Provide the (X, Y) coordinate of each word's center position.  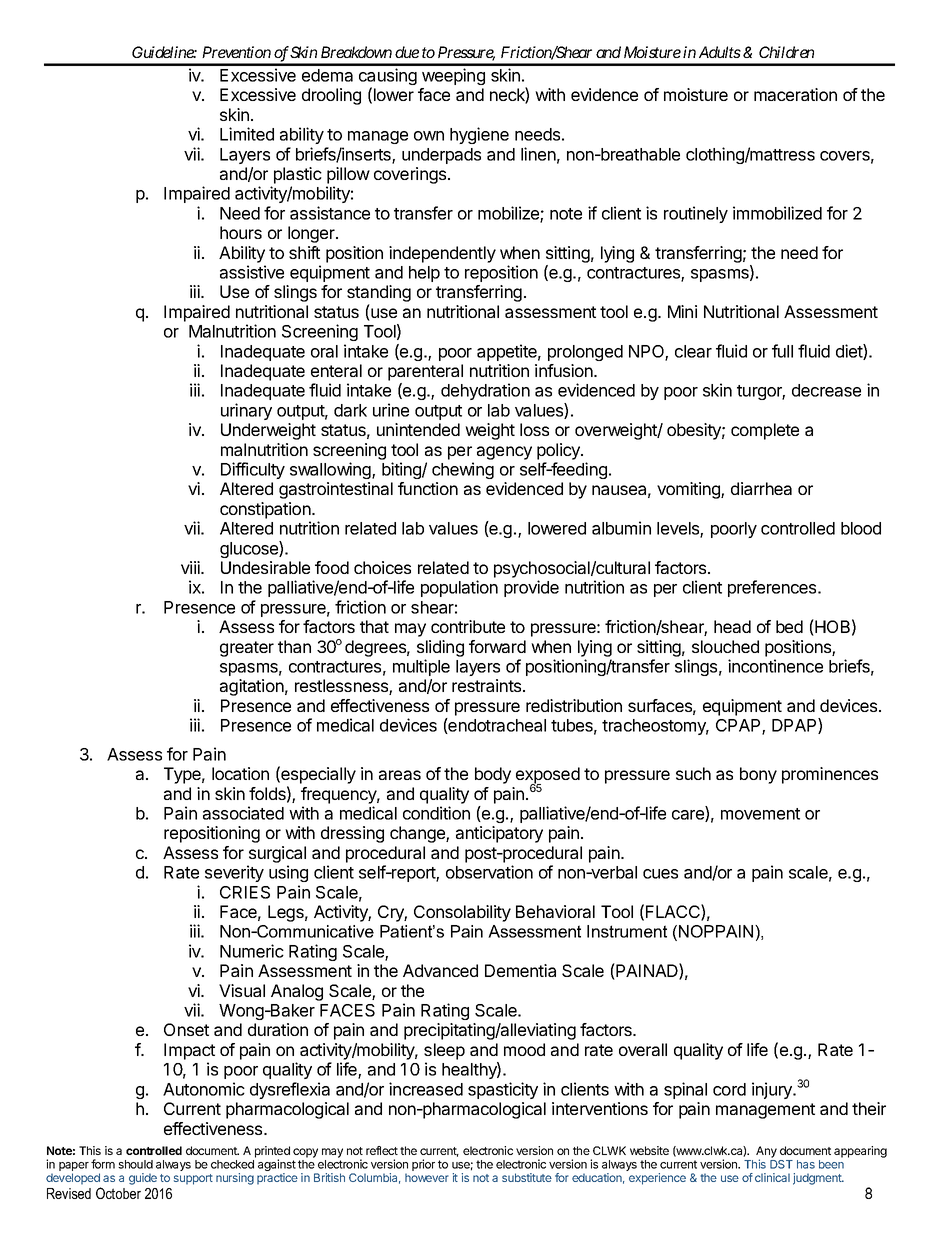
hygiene (479, 135)
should (135, 1164)
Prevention (236, 52)
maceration (795, 94)
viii (191, 567)
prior (423, 1165)
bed (789, 626)
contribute (468, 626)
